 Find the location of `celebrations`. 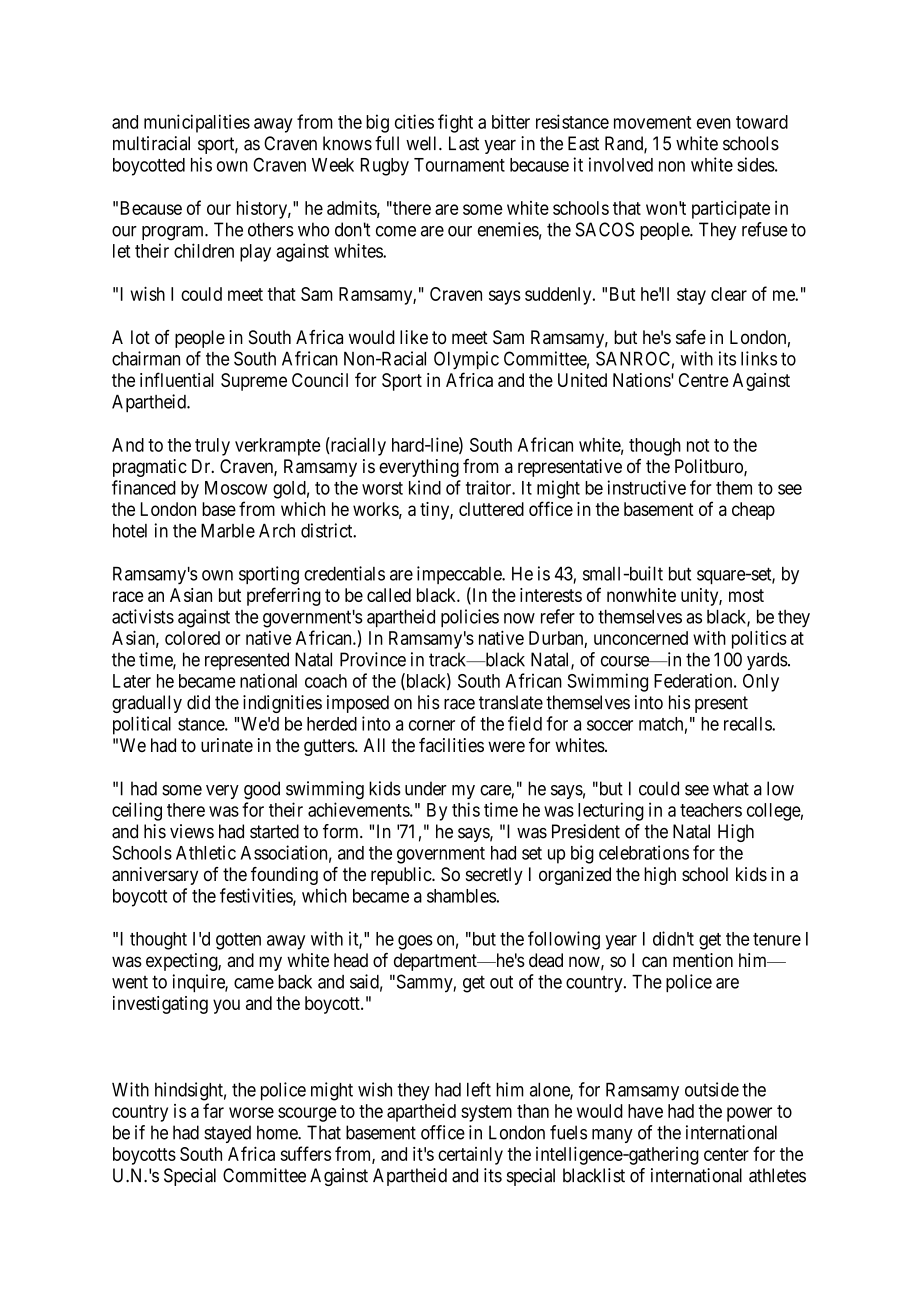

celebrations is located at coordinates (644, 852).
